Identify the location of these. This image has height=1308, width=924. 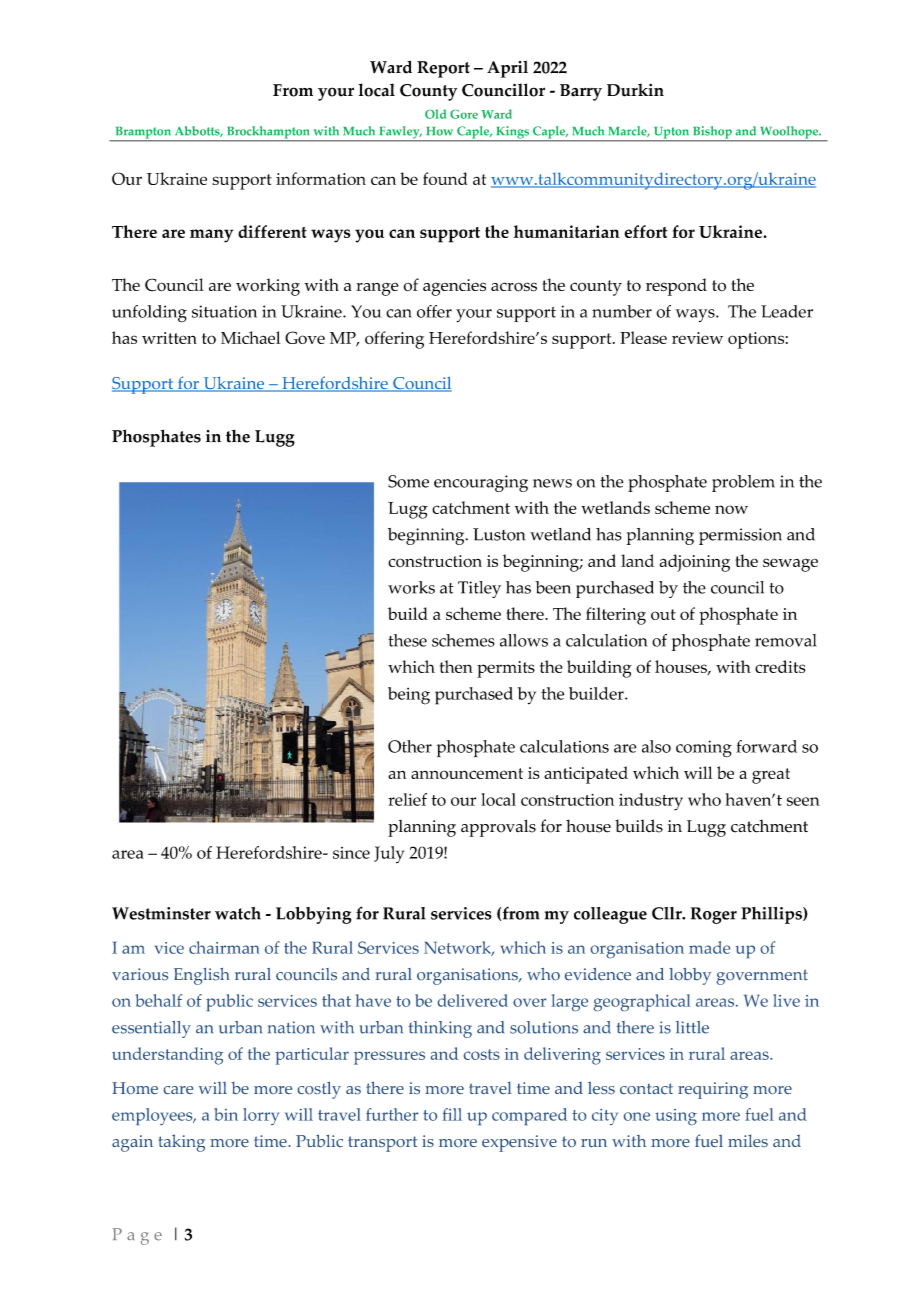
(407, 640).
